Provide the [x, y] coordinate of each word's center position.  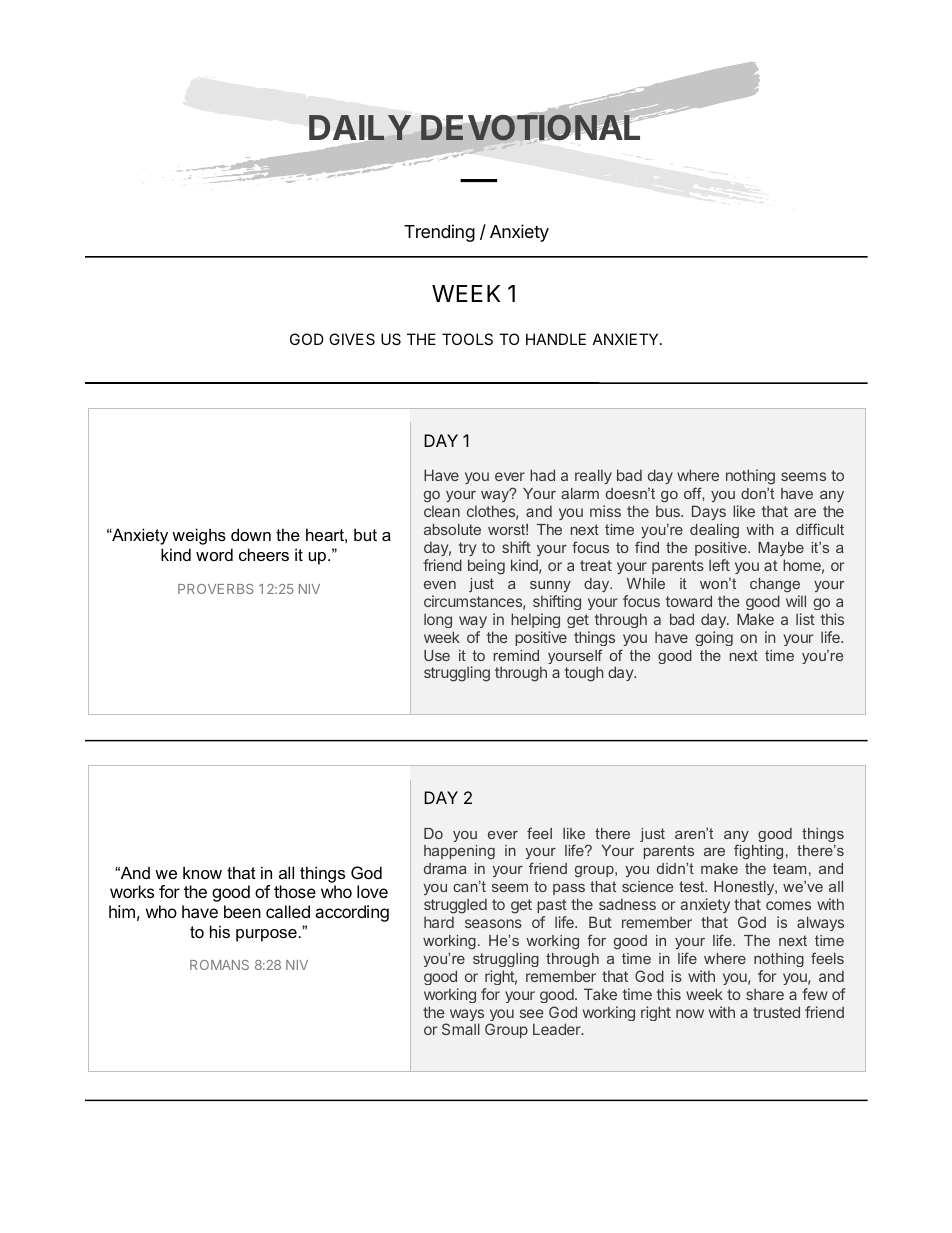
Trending [439, 233]
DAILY [360, 127]
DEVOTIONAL [530, 127]
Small [461, 1029]
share [765, 994]
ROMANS [219, 965]
